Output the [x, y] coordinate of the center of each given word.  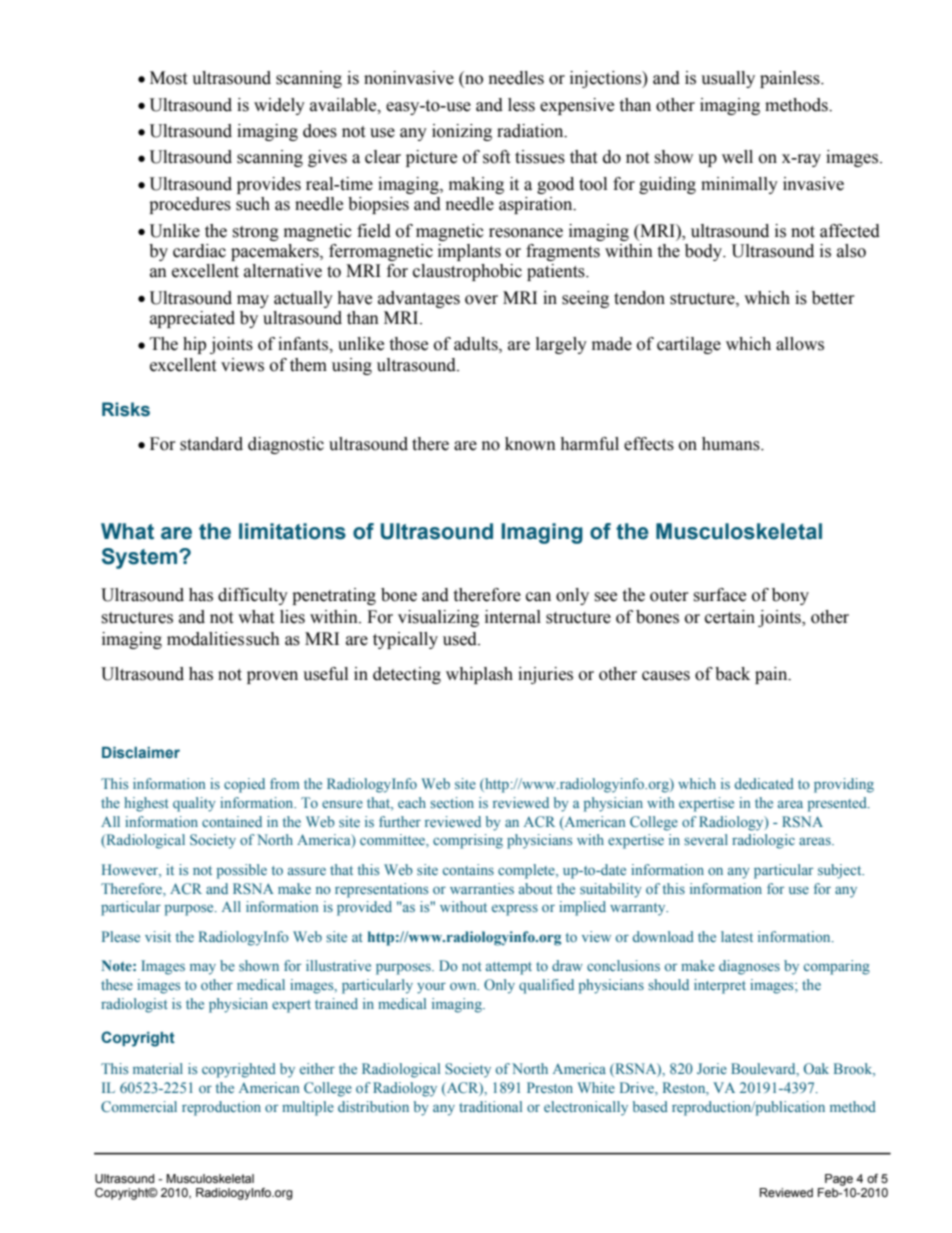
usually [728, 79]
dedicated [764, 783]
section [452, 802]
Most [168, 78]
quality [194, 804]
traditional [490, 1106]
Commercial [139, 1106]
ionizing [462, 132]
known [530, 444]
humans [732, 444]
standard [211, 444]
